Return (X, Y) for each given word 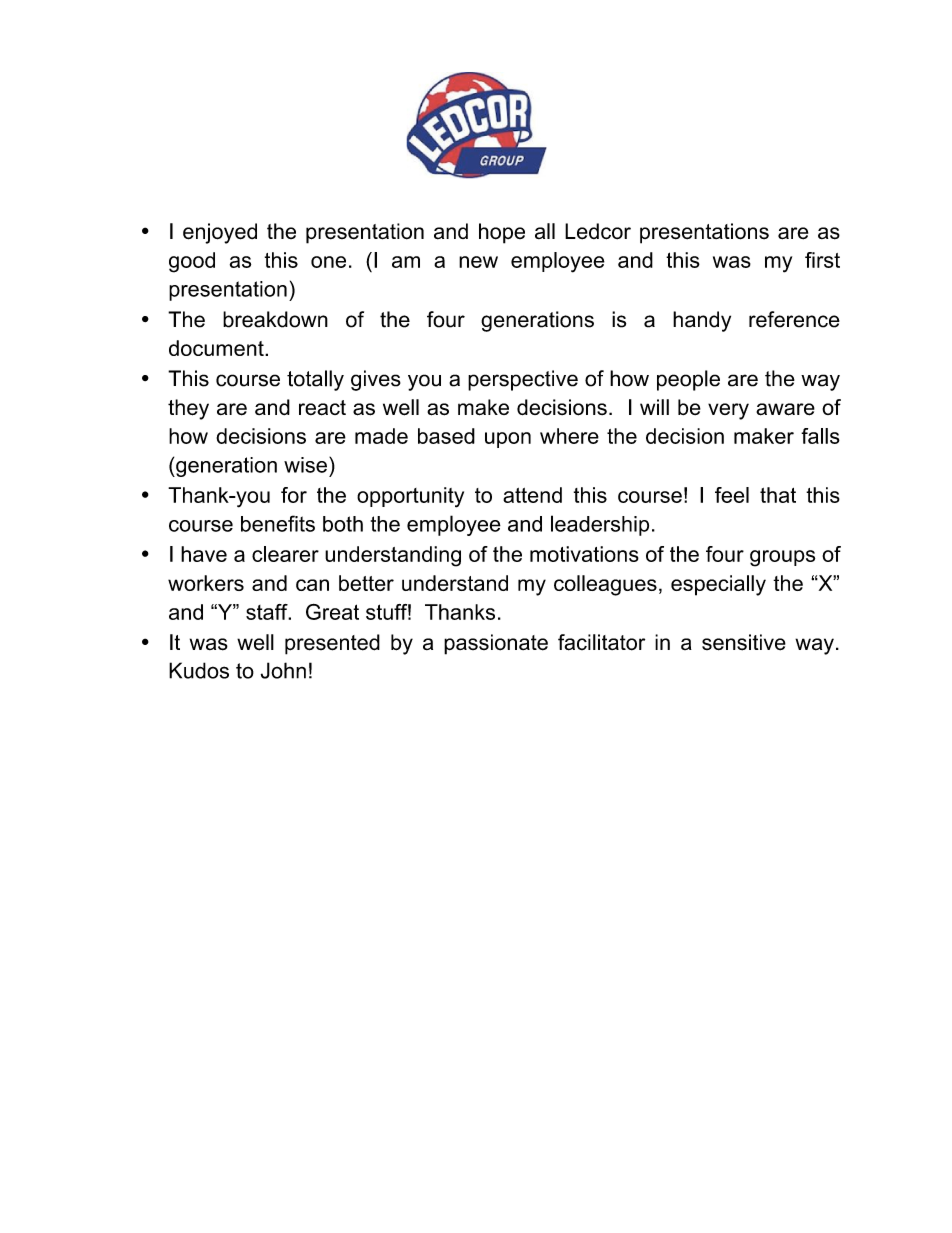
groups (782, 558)
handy (702, 321)
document (217, 348)
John (283, 670)
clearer (285, 554)
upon (508, 440)
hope (502, 233)
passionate (496, 644)
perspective (523, 380)
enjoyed (220, 233)
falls (820, 436)
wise (305, 465)
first (822, 260)
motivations (584, 554)
